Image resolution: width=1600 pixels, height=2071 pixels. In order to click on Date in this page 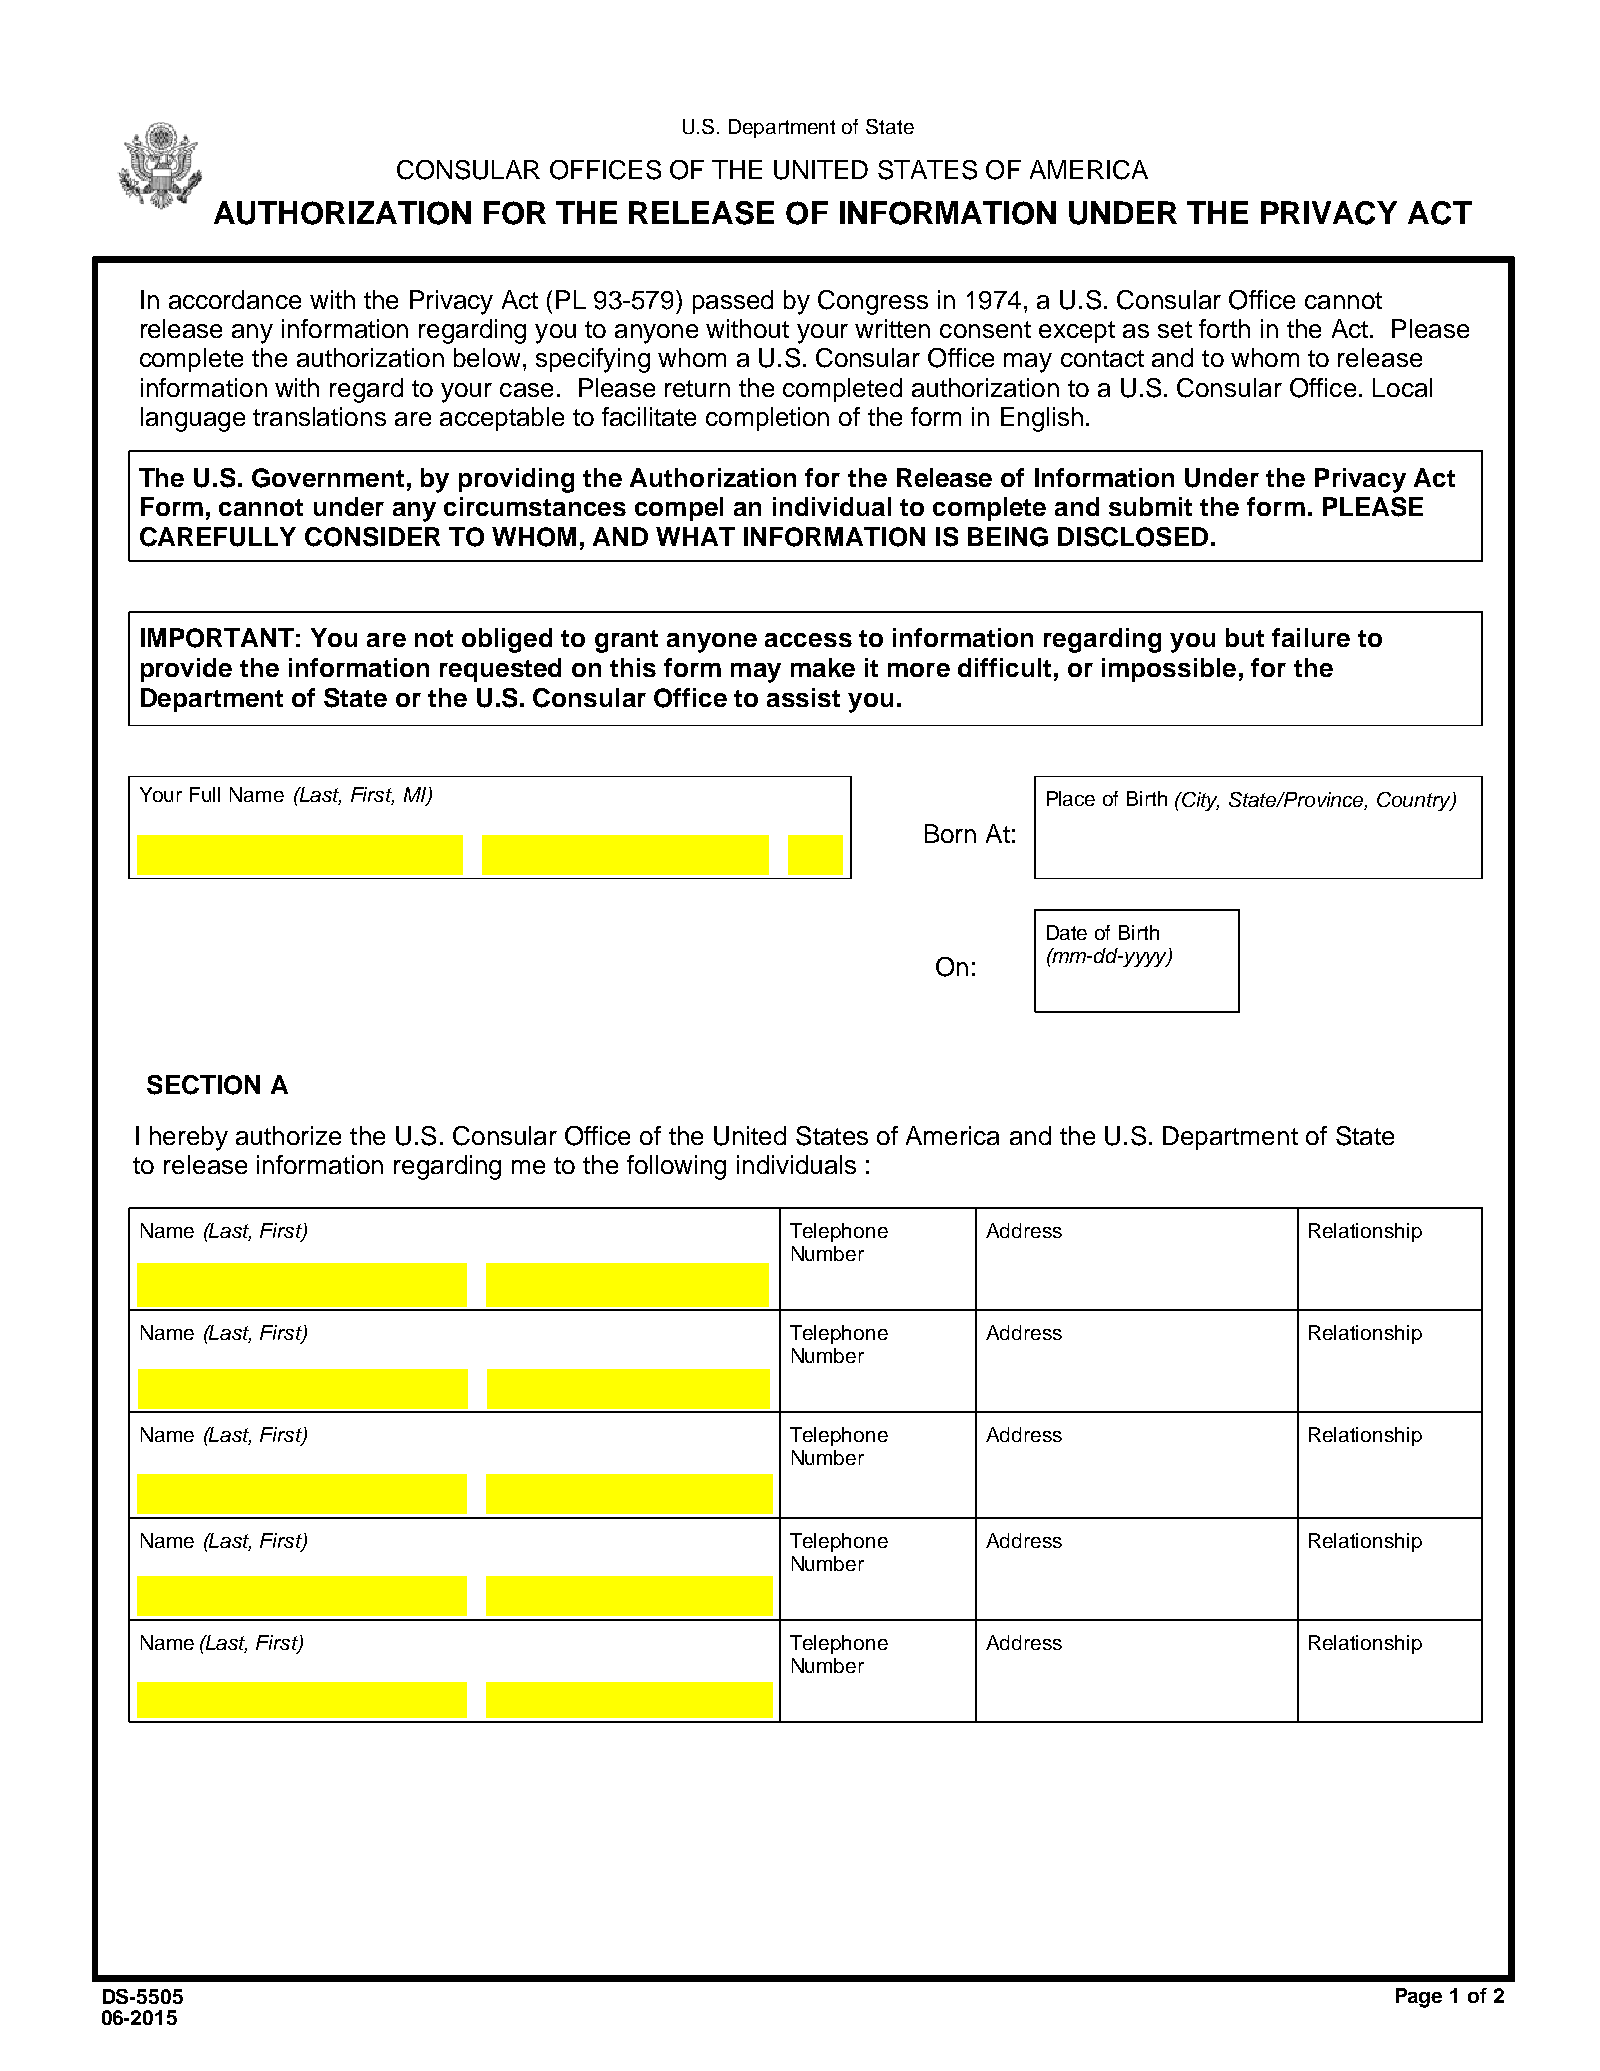, I will do `click(1067, 932)`.
